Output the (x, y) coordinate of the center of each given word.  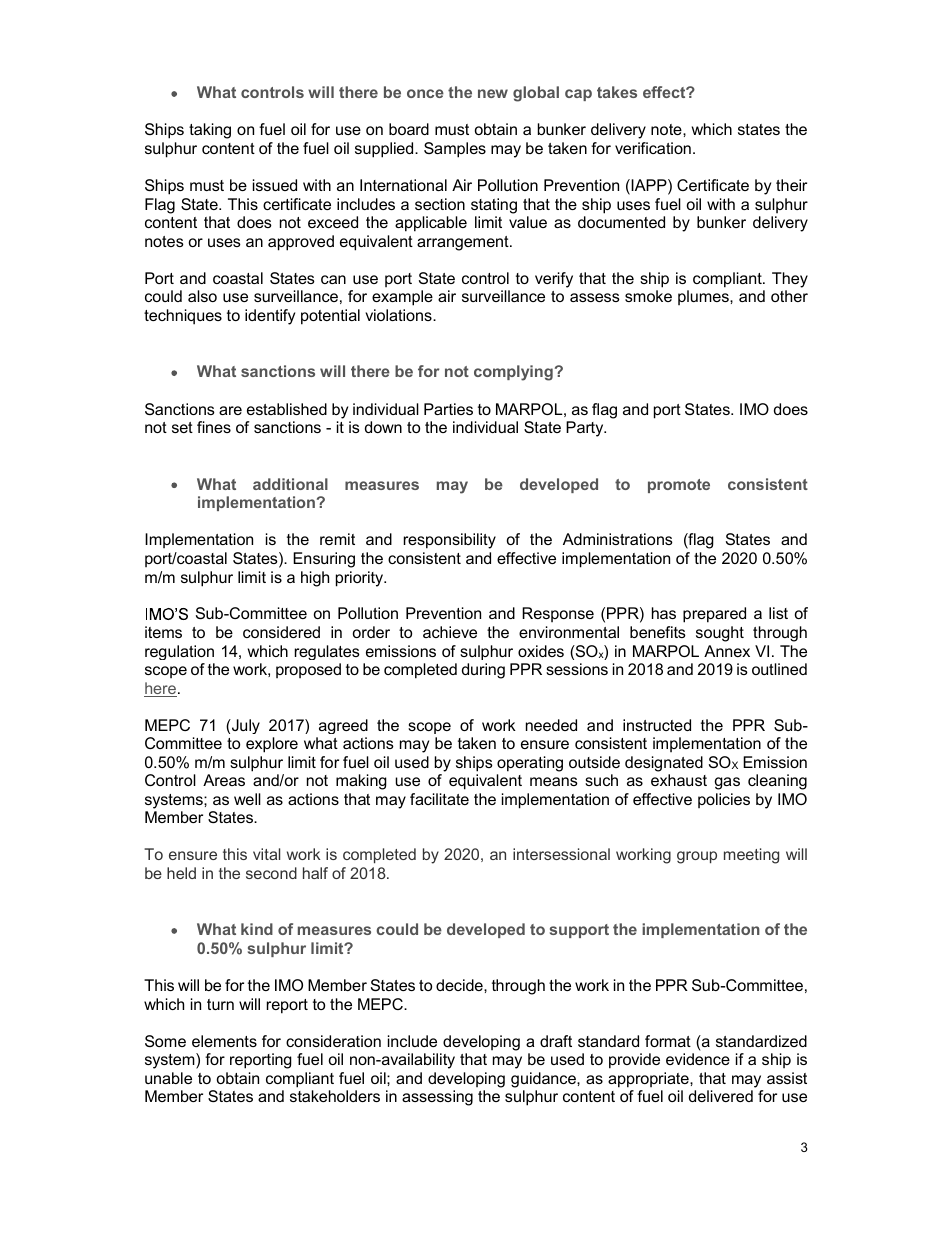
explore (272, 745)
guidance (544, 1080)
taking (210, 131)
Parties (448, 409)
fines (214, 427)
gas (727, 783)
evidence (698, 1059)
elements (224, 1041)
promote (679, 486)
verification (653, 148)
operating (530, 764)
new (493, 93)
